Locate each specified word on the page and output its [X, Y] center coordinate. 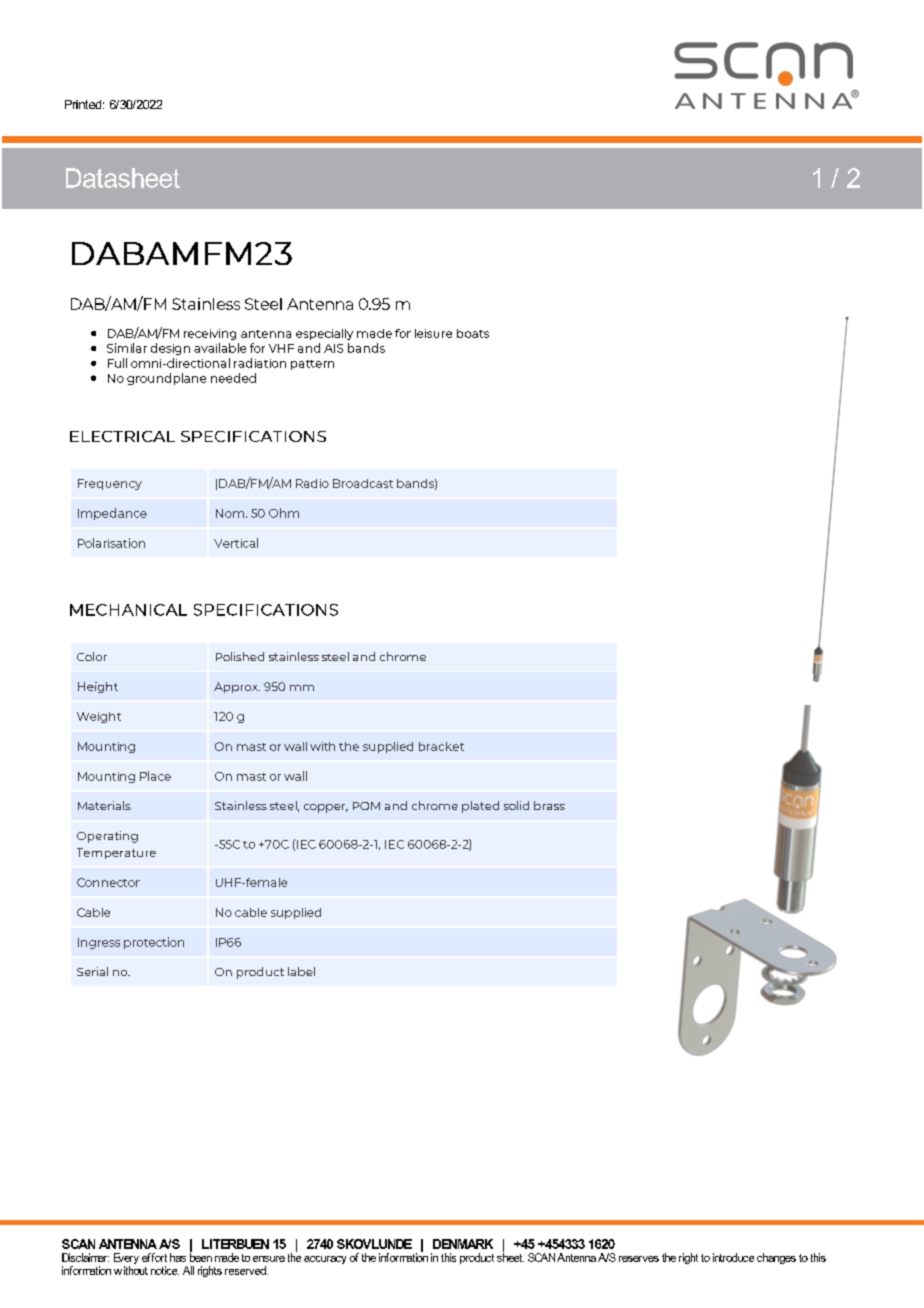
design [170, 349]
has [178, 1257]
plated [480, 807]
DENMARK [463, 1244]
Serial [92, 971]
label [301, 971]
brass [549, 805]
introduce [733, 1257]
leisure [433, 333]
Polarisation [111, 543]
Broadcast [363, 483]
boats [473, 333]
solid [516, 805]
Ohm [284, 513]
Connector [108, 882]
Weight [99, 717]
